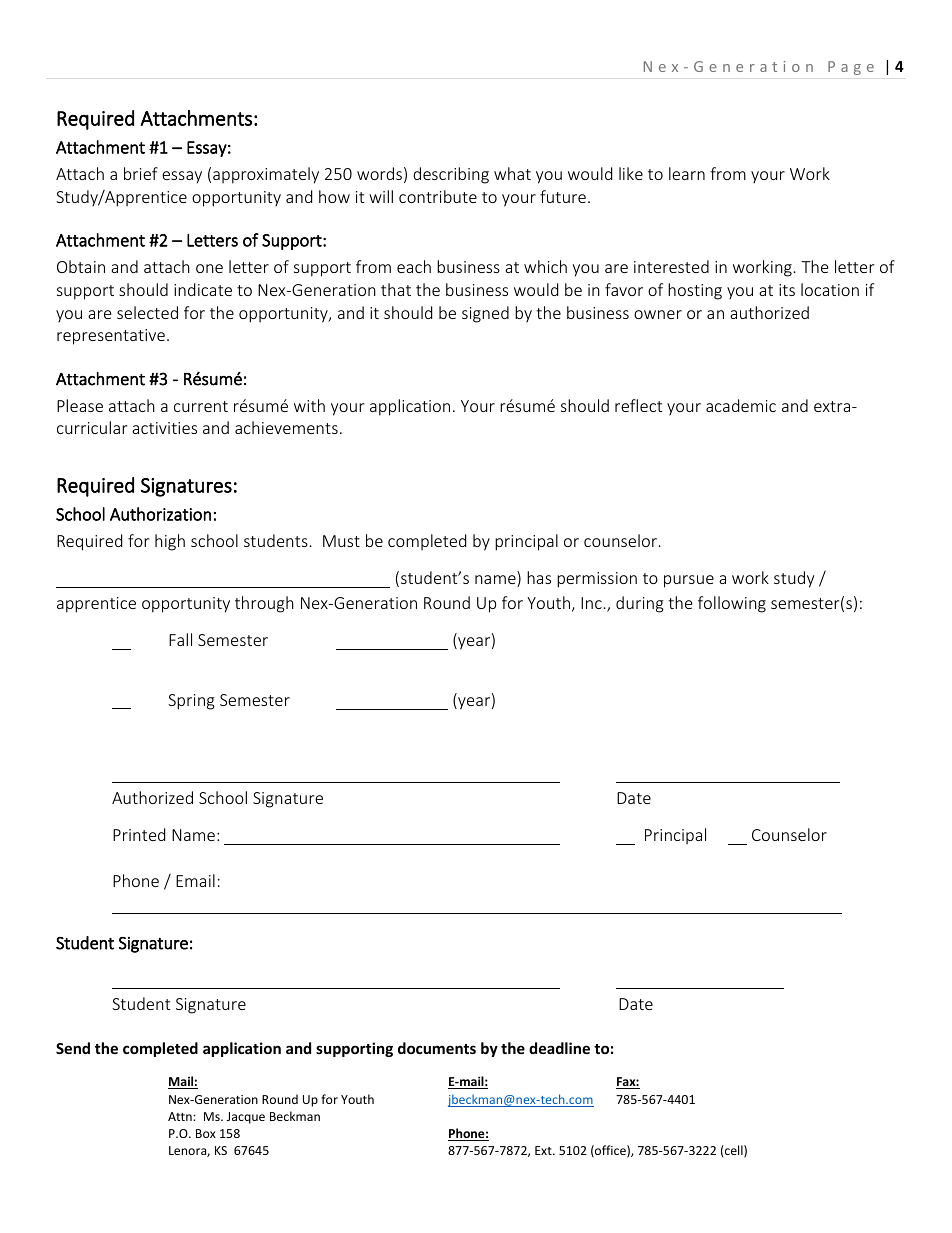 The width and height of the screenshot is (952, 1233). What do you see at coordinates (437, 1048) in the screenshot?
I see `documents` at bounding box center [437, 1048].
